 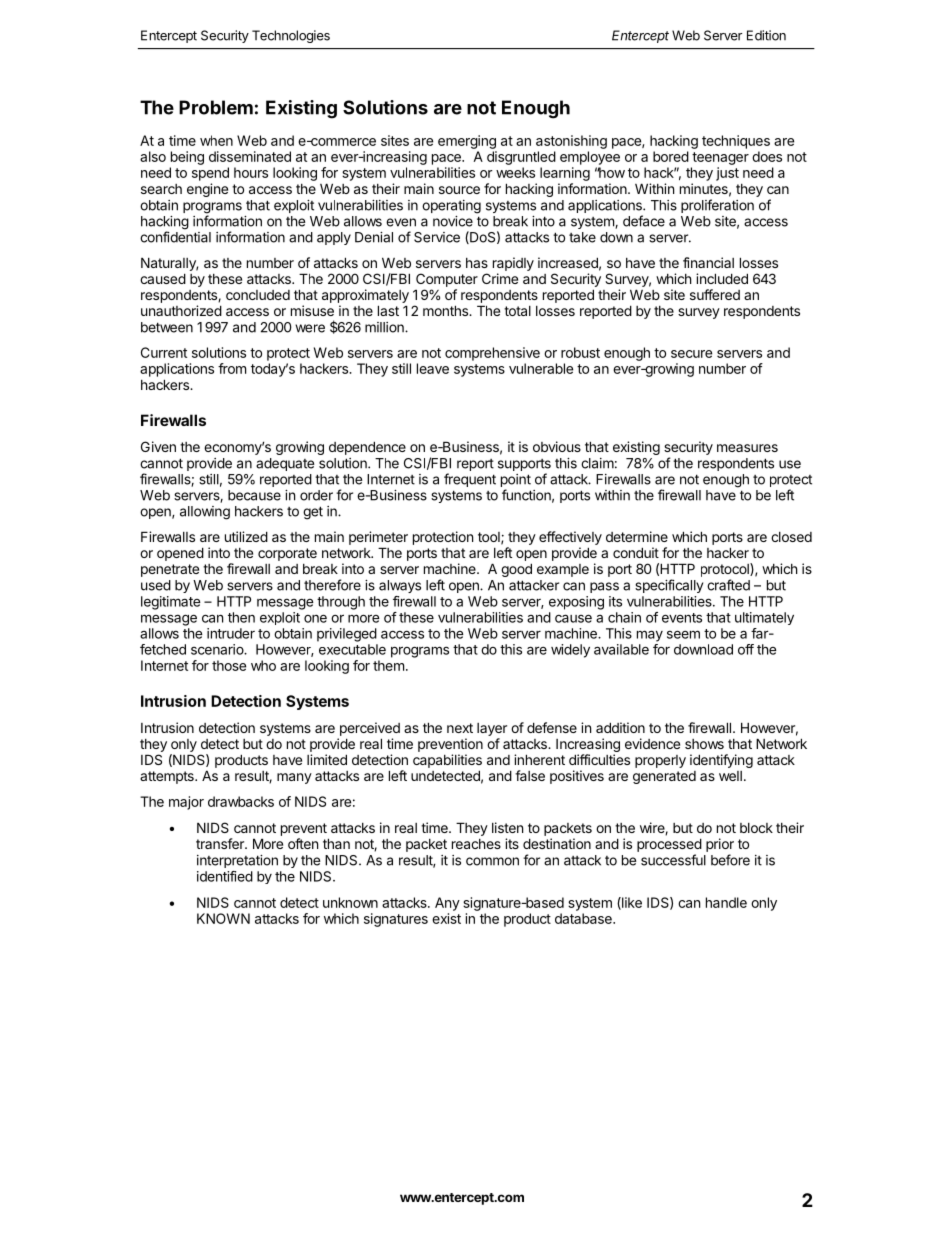 I want to click on identified, so click(x=225, y=876).
